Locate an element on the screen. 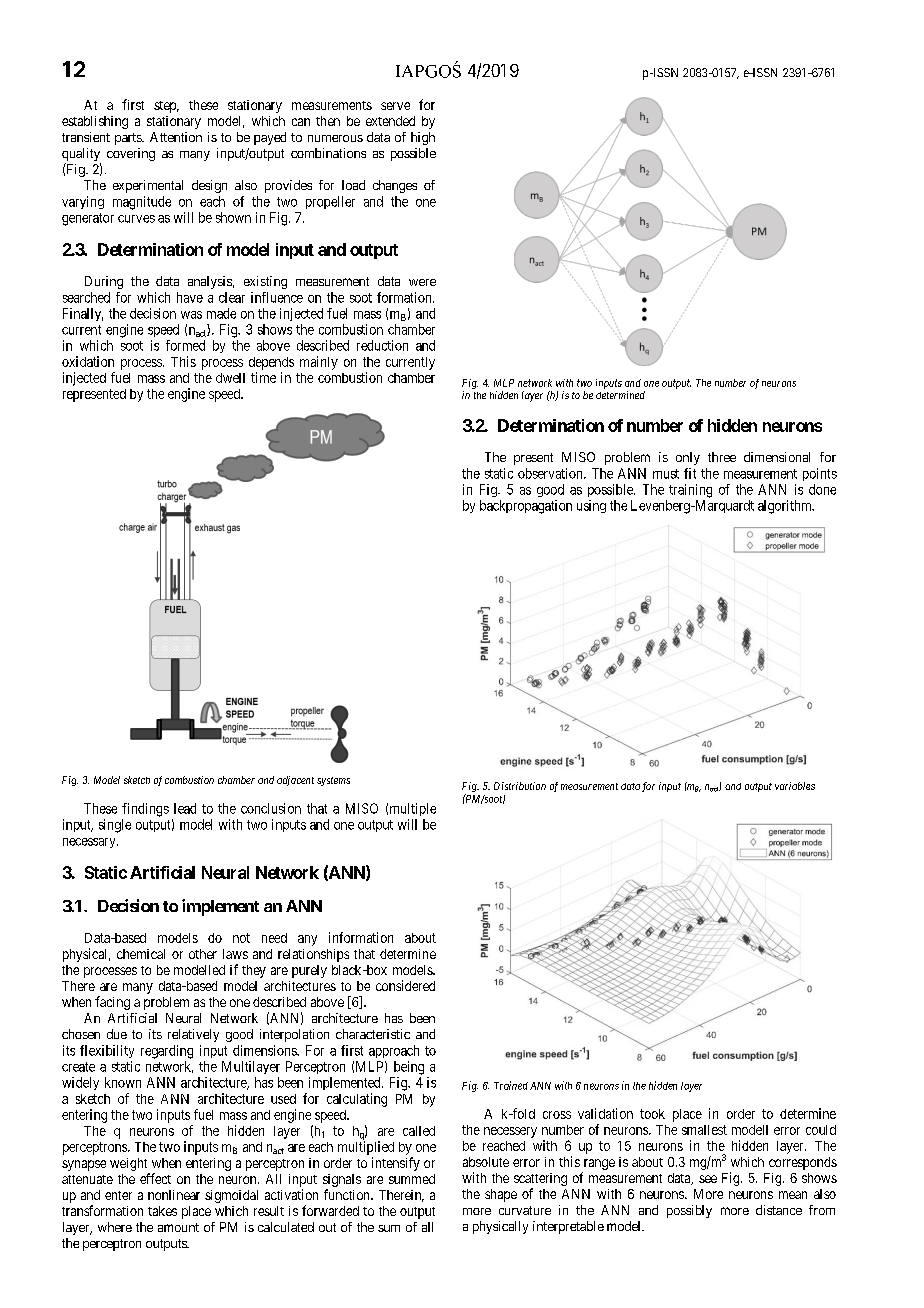 This screenshot has height=1308, width=924. backpropagation is located at coordinates (526, 507).
